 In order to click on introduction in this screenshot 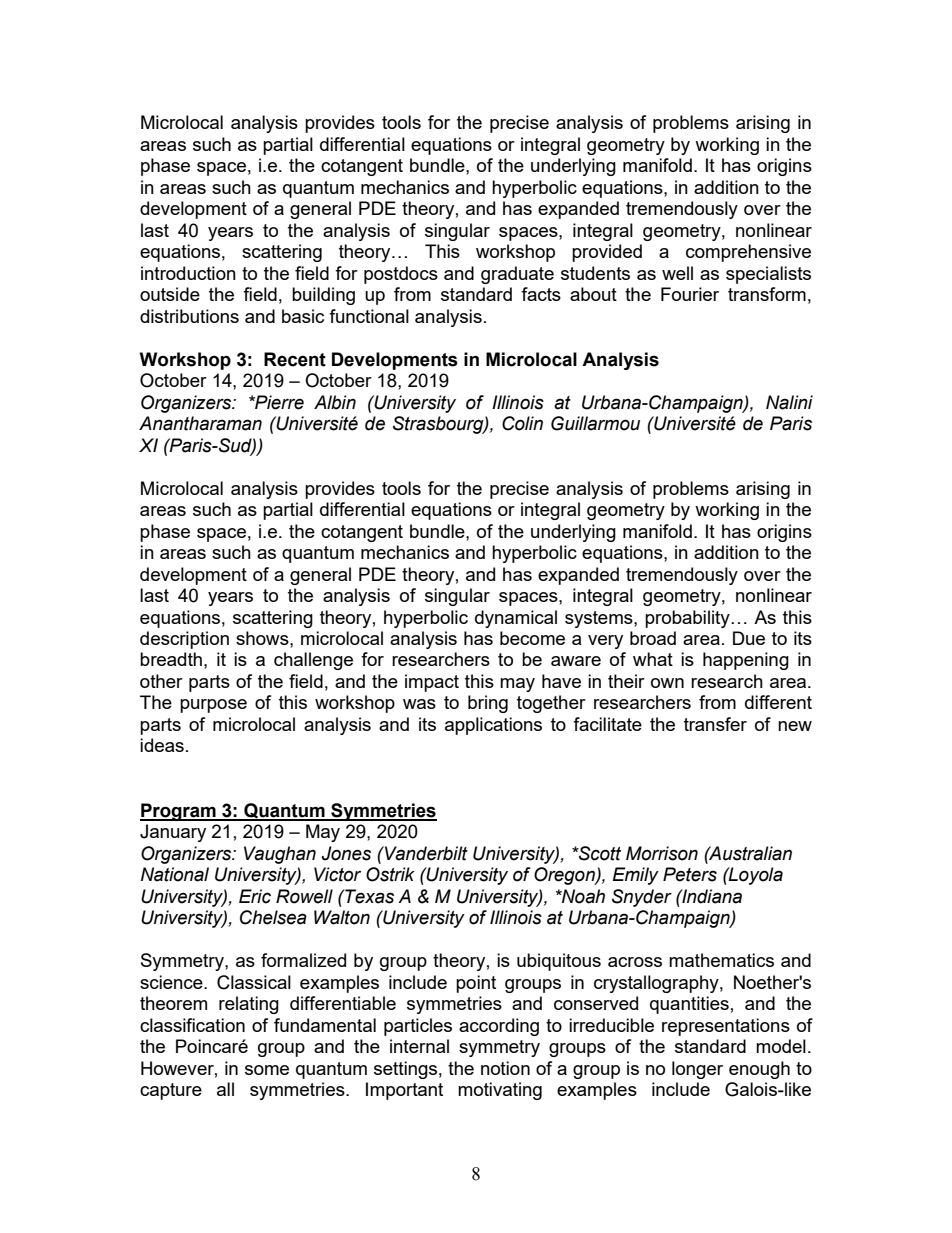, I will do `click(188, 273)`.
